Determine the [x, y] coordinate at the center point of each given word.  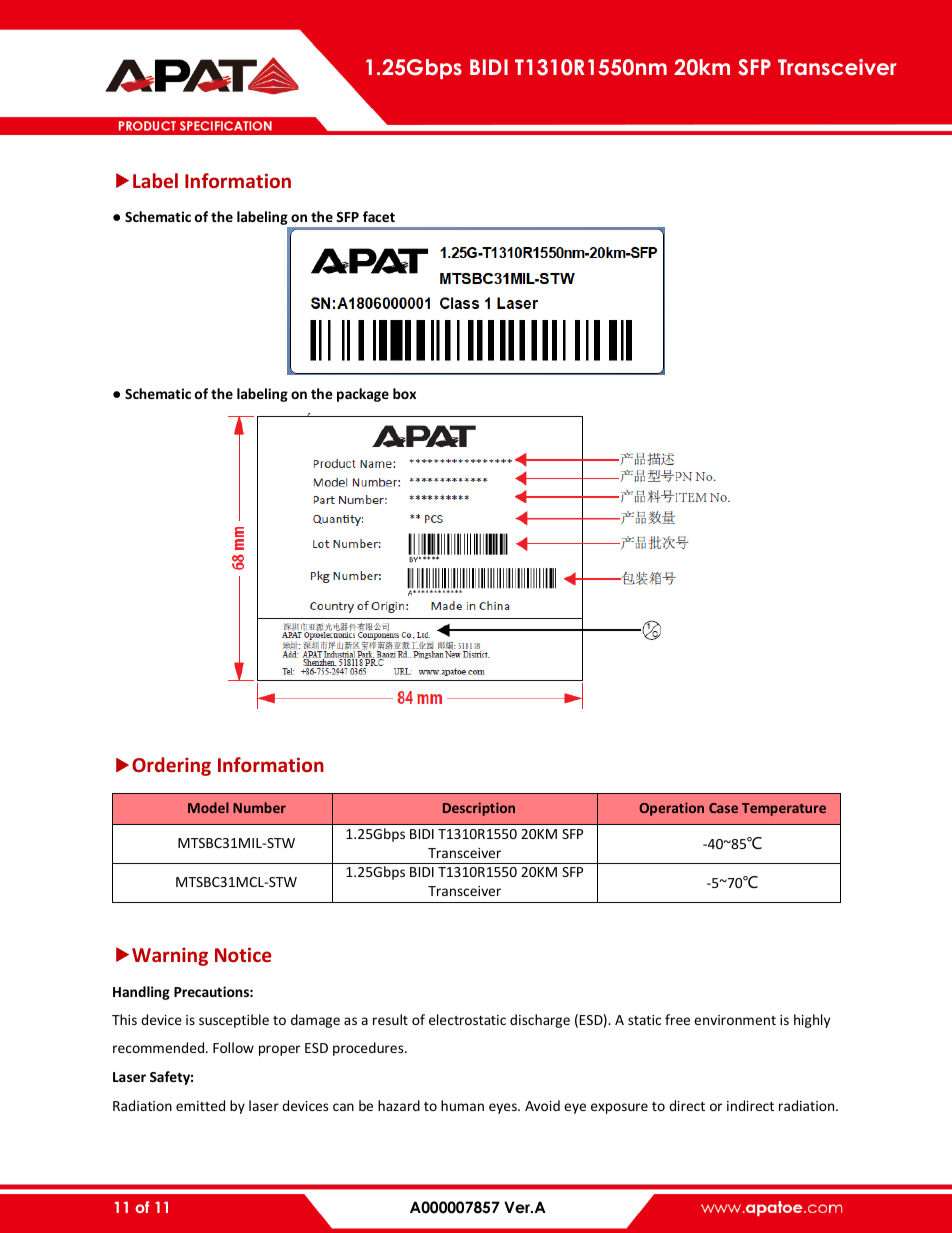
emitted [200, 1105]
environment [735, 1020]
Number [259, 807]
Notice [243, 954]
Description [479, 809]
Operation [671, 809]
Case [723, 808]
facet [379, 216]
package [363, 395]
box [404, 393]
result [390, 1019]
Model [208, 807]
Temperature [784, 809]
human [462, 1105]
